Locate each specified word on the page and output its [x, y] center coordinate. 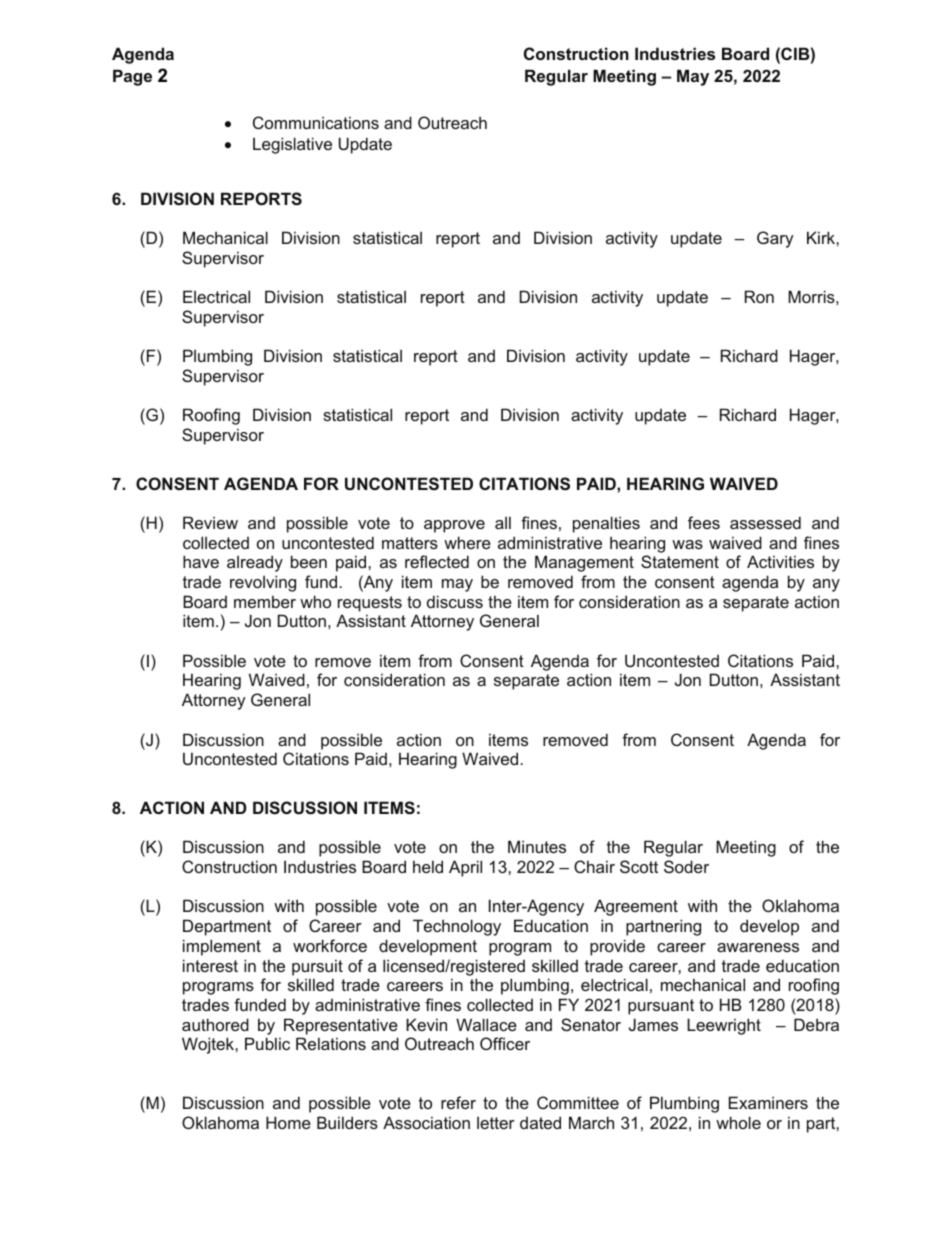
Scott [639, 866]
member [265, 601]
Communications [316, 122]
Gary [775, 239]
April [465, 868]
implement [222, 947]
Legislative [292, 145]
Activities [780, 561]
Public [267, 1043]
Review [210, 522]
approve [454, 526]
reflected [437, 561]
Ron [759, 296]
